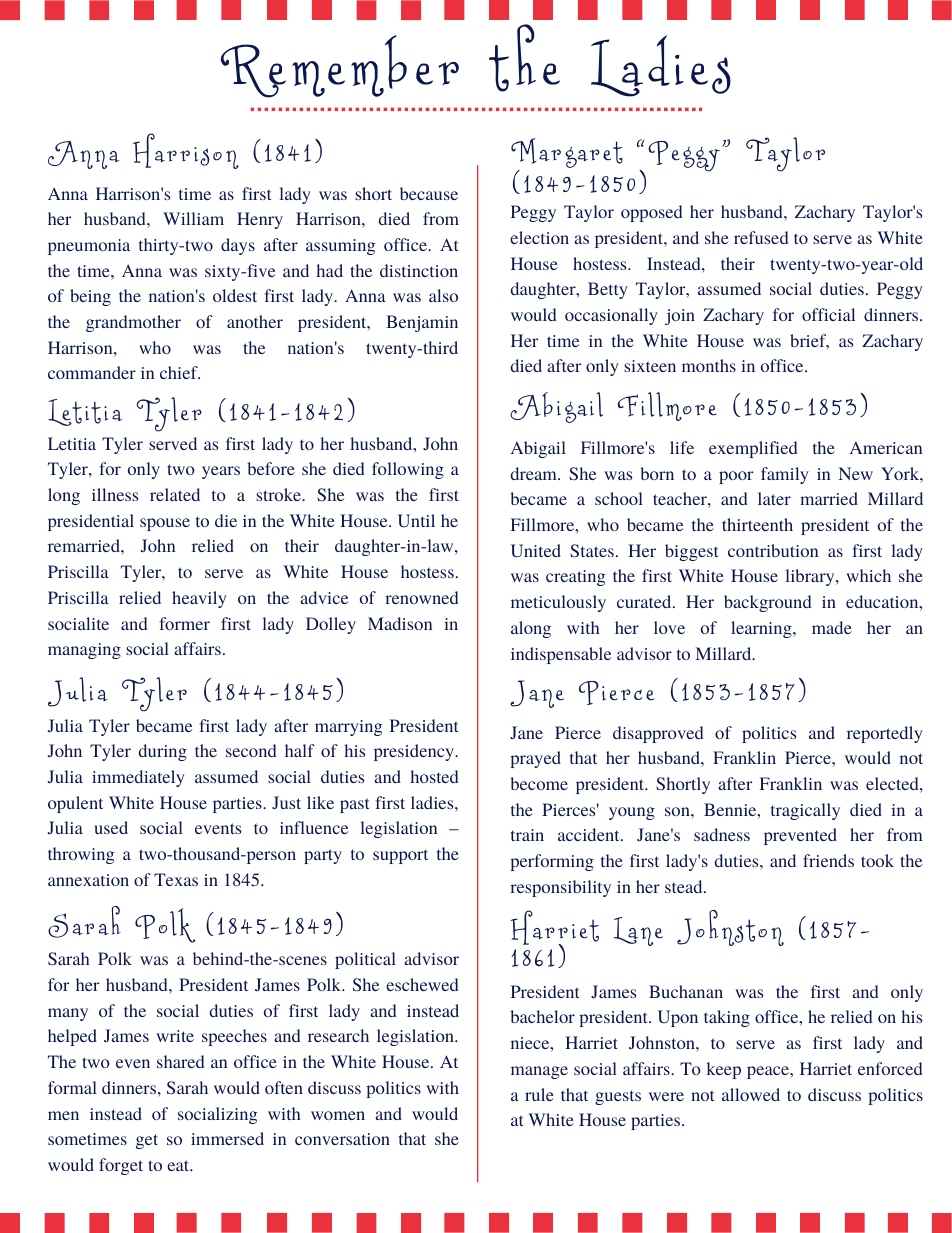 The image size is (952, 1233). Describe the element at coordinates (227, 1138) in the screenshot. I see `immersed` at that location.
